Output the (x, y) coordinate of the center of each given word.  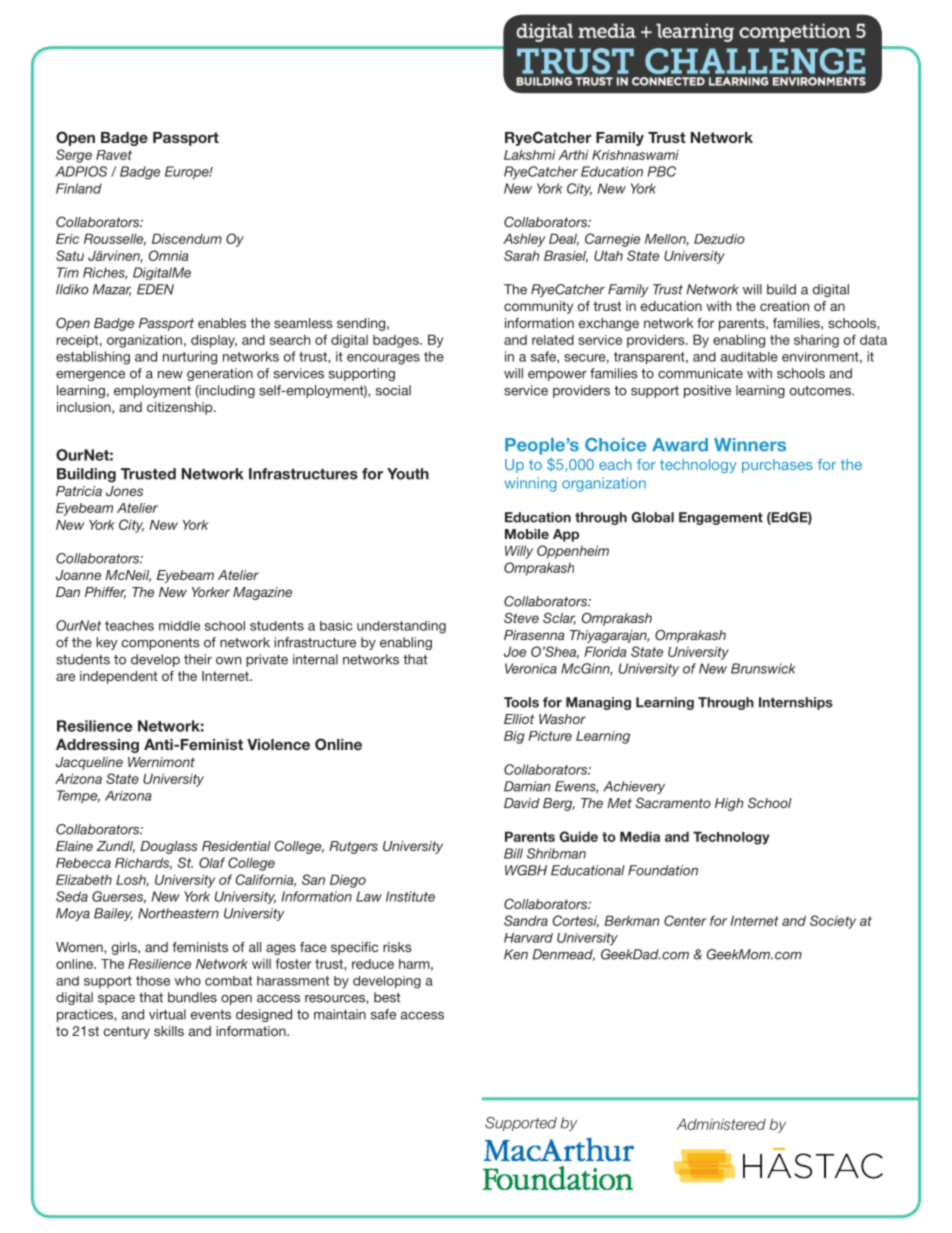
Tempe (78, 796)
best (387, 997)
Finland (79, 188)
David (522, 803)
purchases (777, 466)
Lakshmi (530, 155)
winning (530, 484)
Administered (721, 1124)
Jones (124, 491)
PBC (662, 171)
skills (169, 1031)
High (729, 804)
